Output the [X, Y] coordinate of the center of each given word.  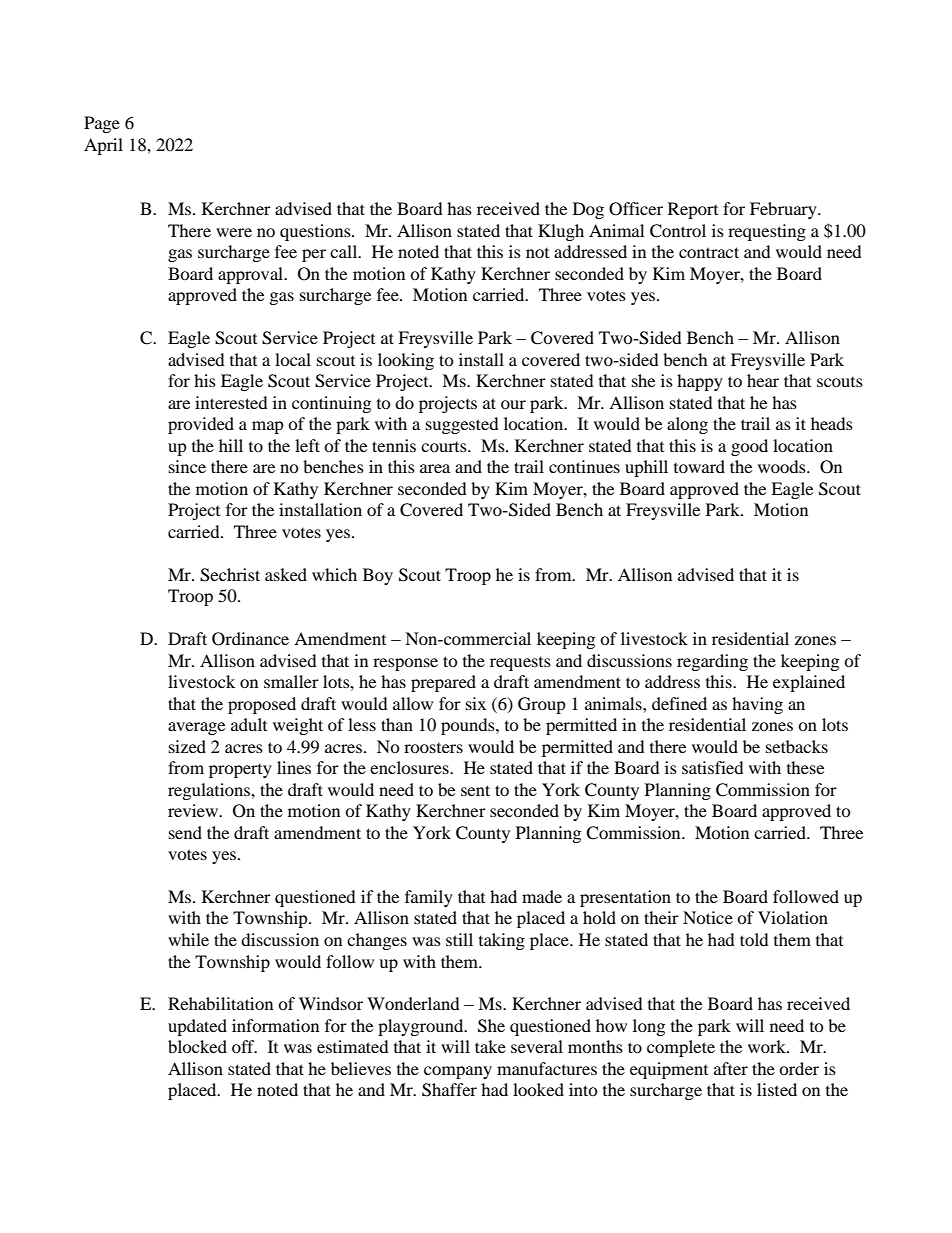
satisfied [713, 767]
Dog [588, 210]
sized [187, 746]
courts [445, 447]
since [187, 466]
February [784, 210]
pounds [469, 726]
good [749, 447]
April [103, 146]
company [458, 1072]
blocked [197, 1046]
